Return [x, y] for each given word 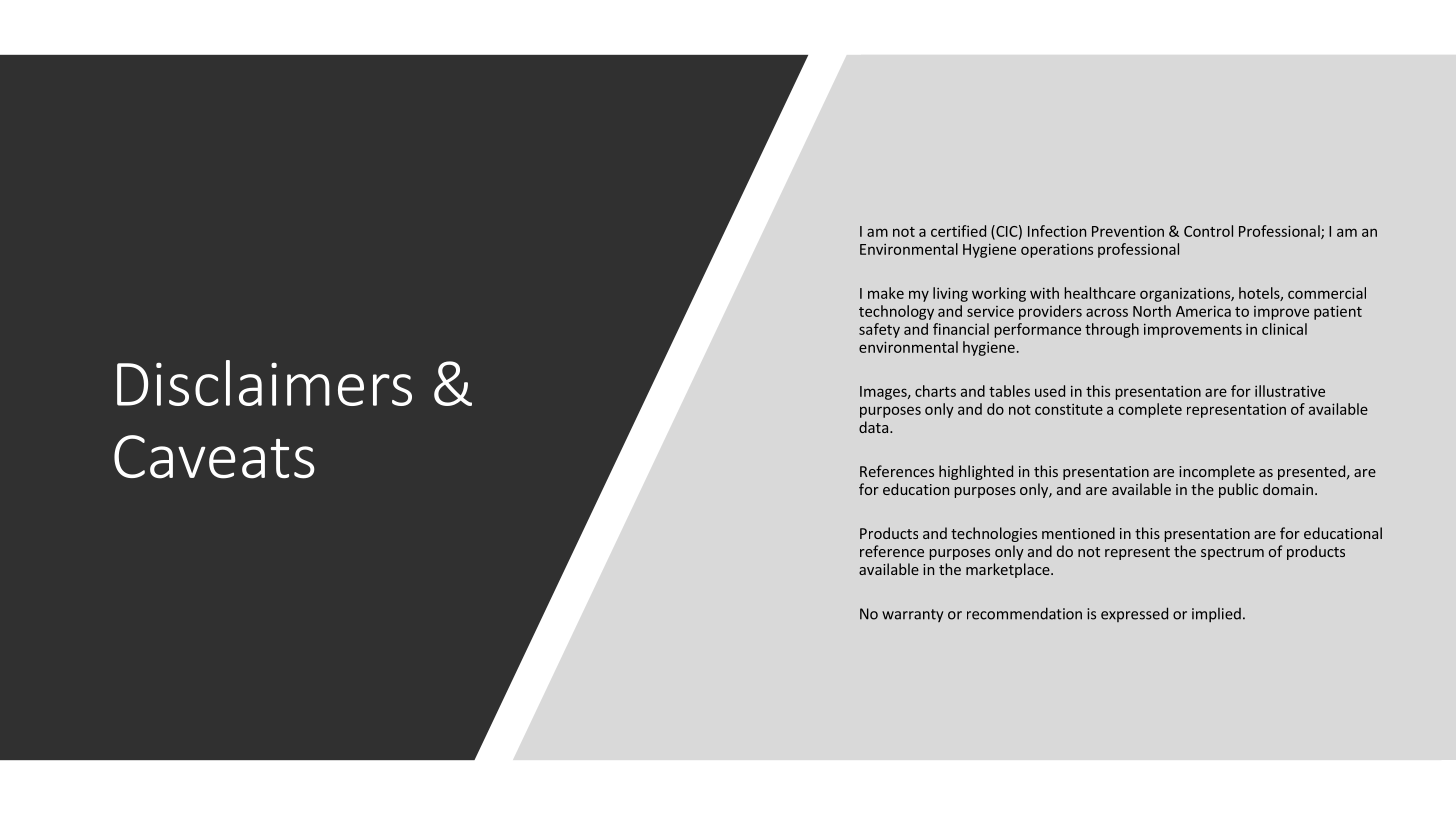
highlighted [976, 472]
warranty [913, 615]
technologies [994, 534]
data [873, 427]
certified [958, 231]
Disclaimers [264, 383]
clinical [1284, 329]
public [1238, 490]
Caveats [214, 457]
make [886, 293]
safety [879, 330]
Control [1208, 231]
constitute [1069, 409]
